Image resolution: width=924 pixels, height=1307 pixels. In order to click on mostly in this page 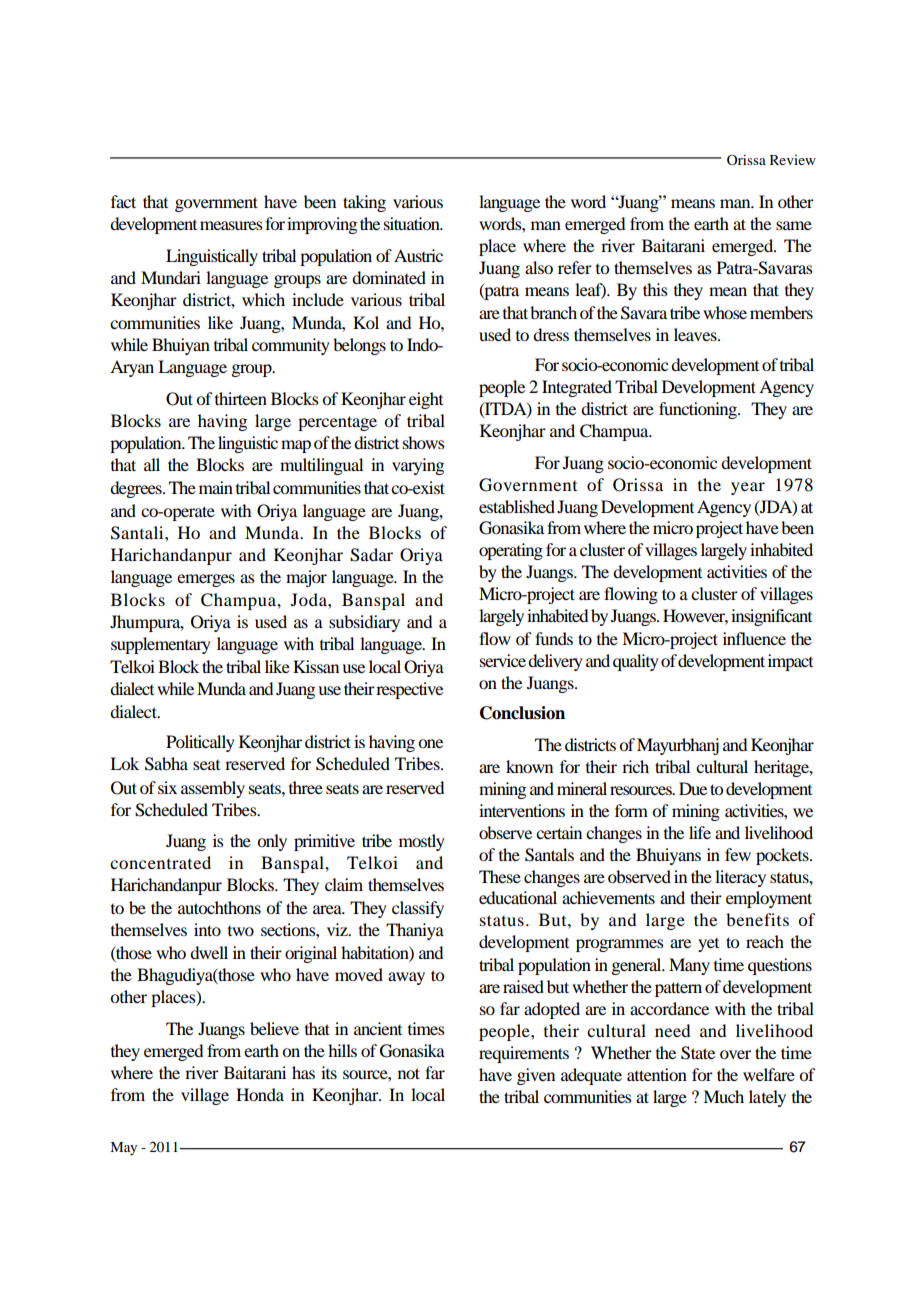, I will do `click(422, 842)`.
